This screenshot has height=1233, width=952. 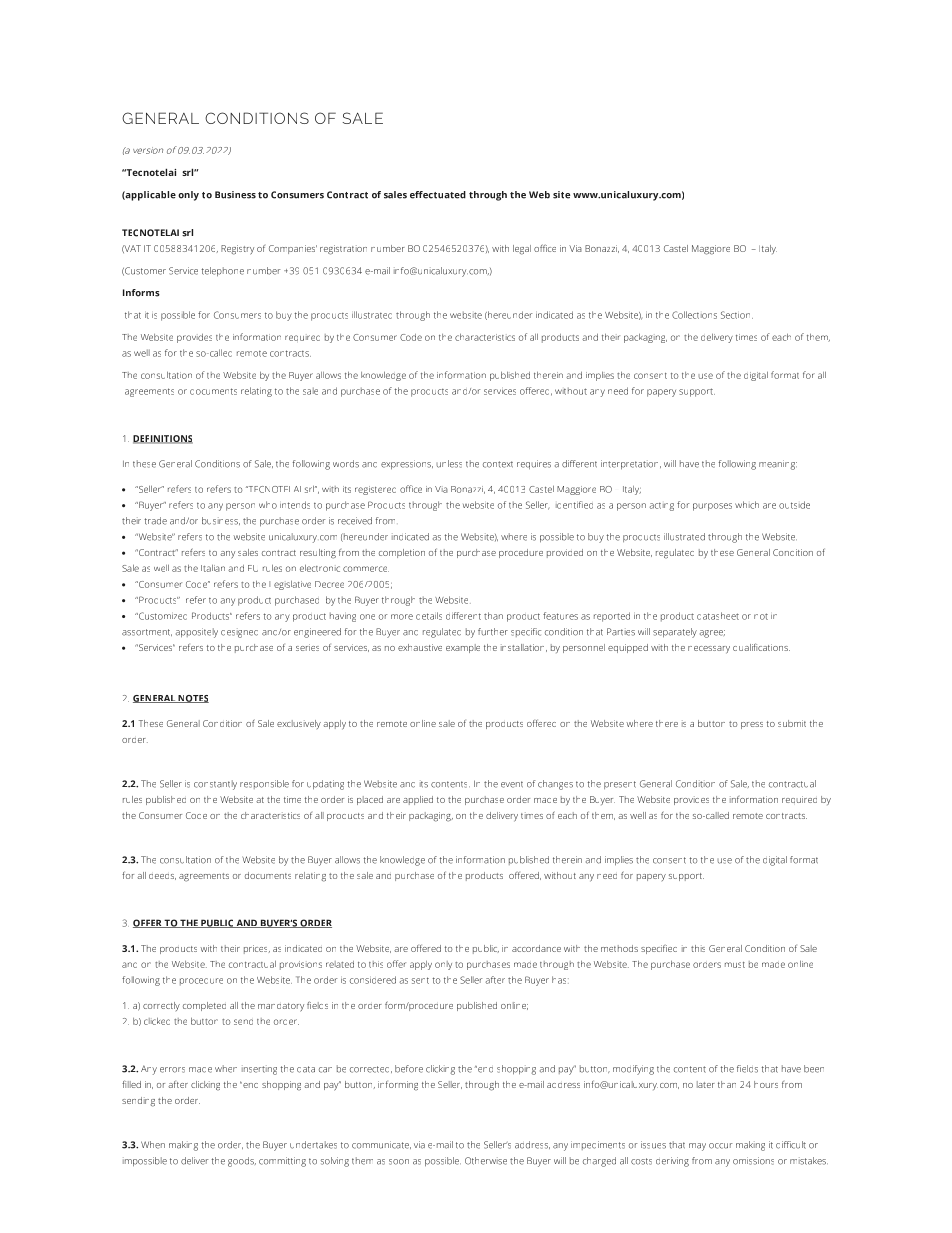 I want to click on legal, so click(x=522, y=250).
